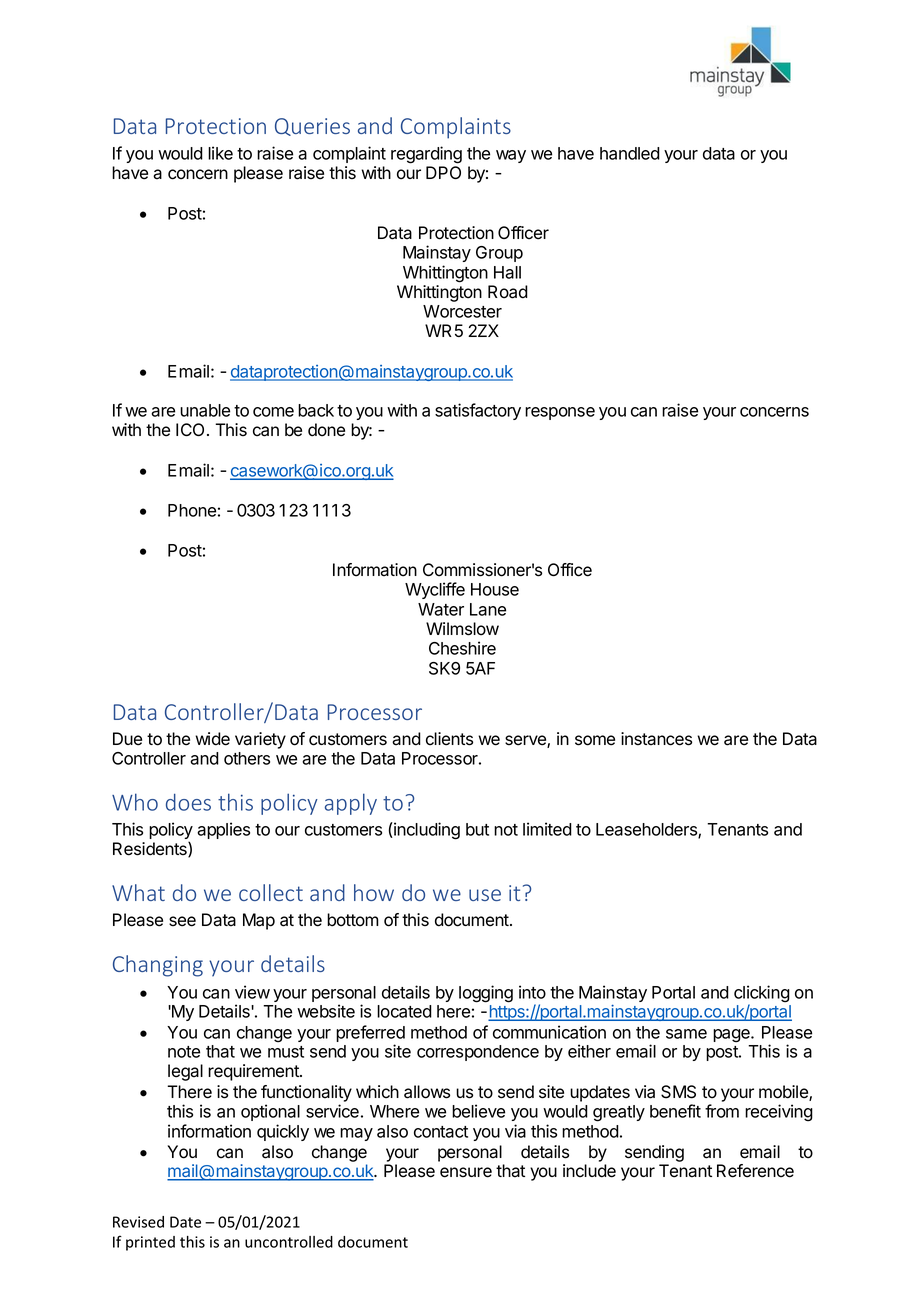 The image size is (924, 1307). I want to click on printed, so click(150, 1243).
